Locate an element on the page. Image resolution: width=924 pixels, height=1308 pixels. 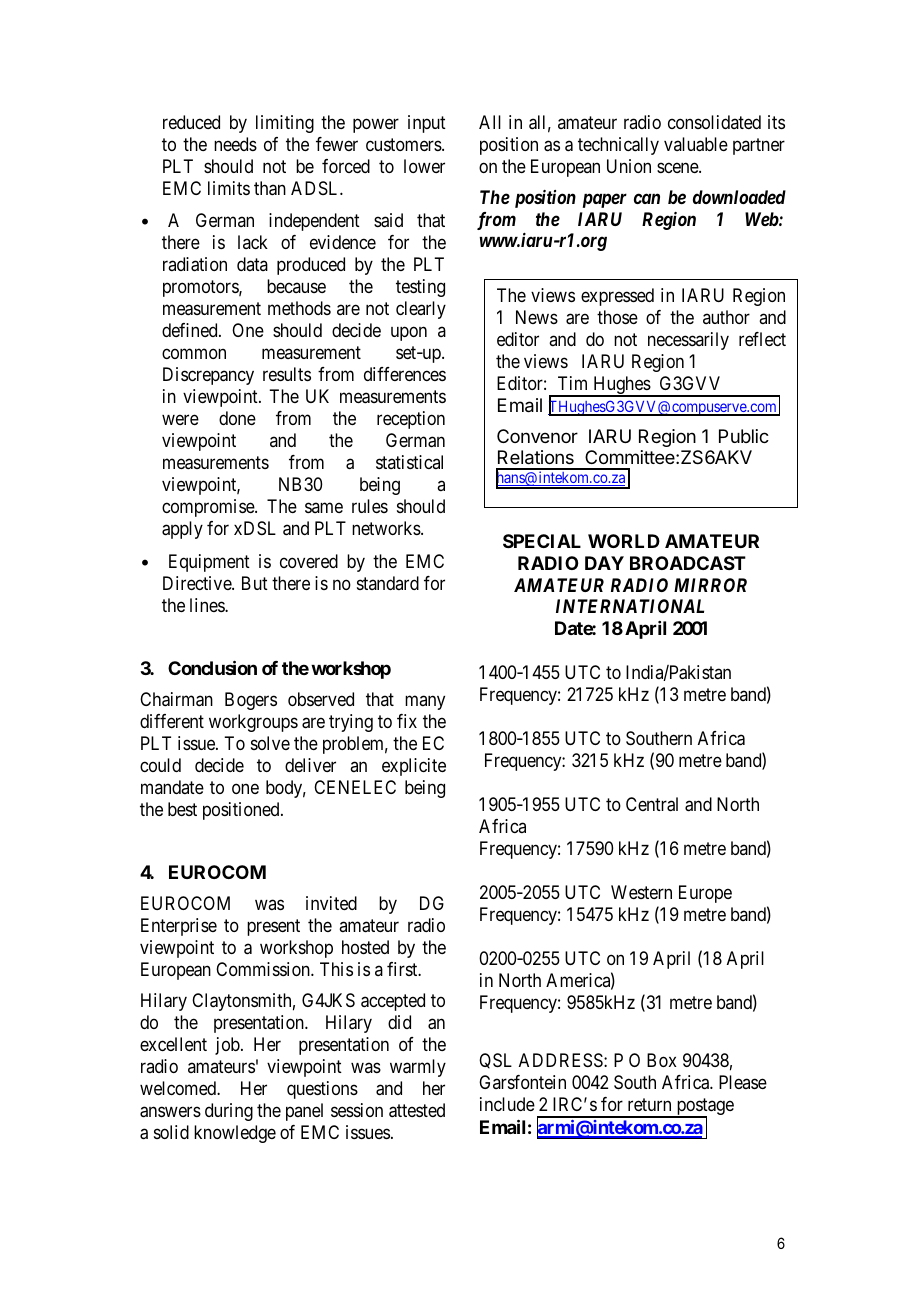
needs is located at coordinates (235, 144).
